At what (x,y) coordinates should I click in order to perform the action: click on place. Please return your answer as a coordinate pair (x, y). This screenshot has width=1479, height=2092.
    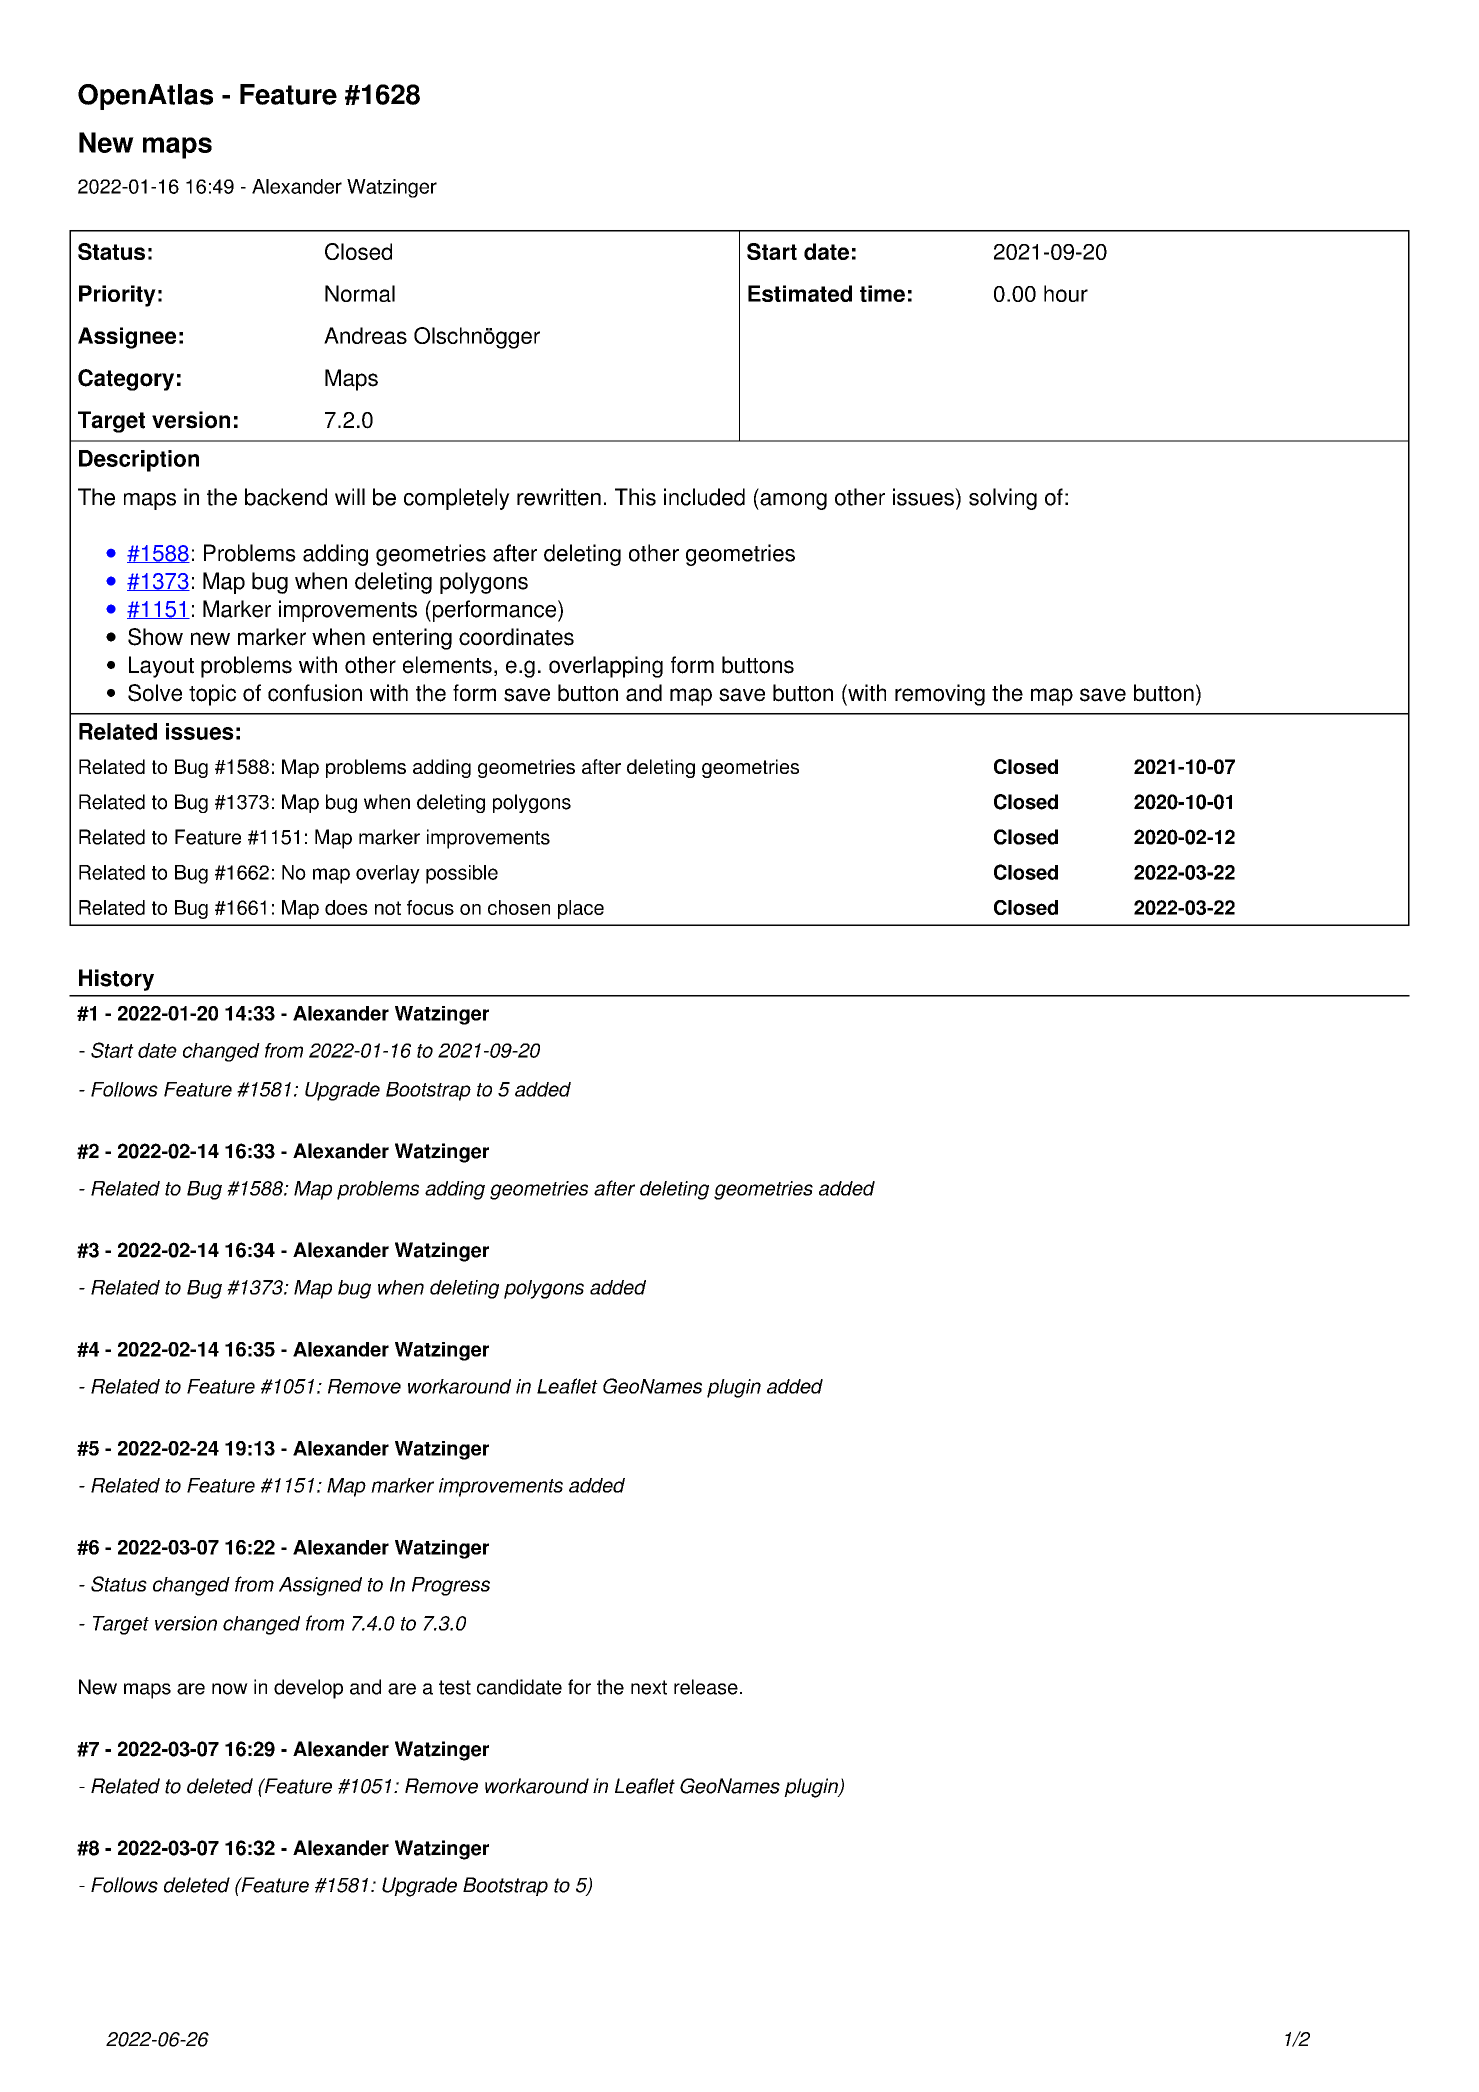
    Looking at the image, I should click on (581, 909).
